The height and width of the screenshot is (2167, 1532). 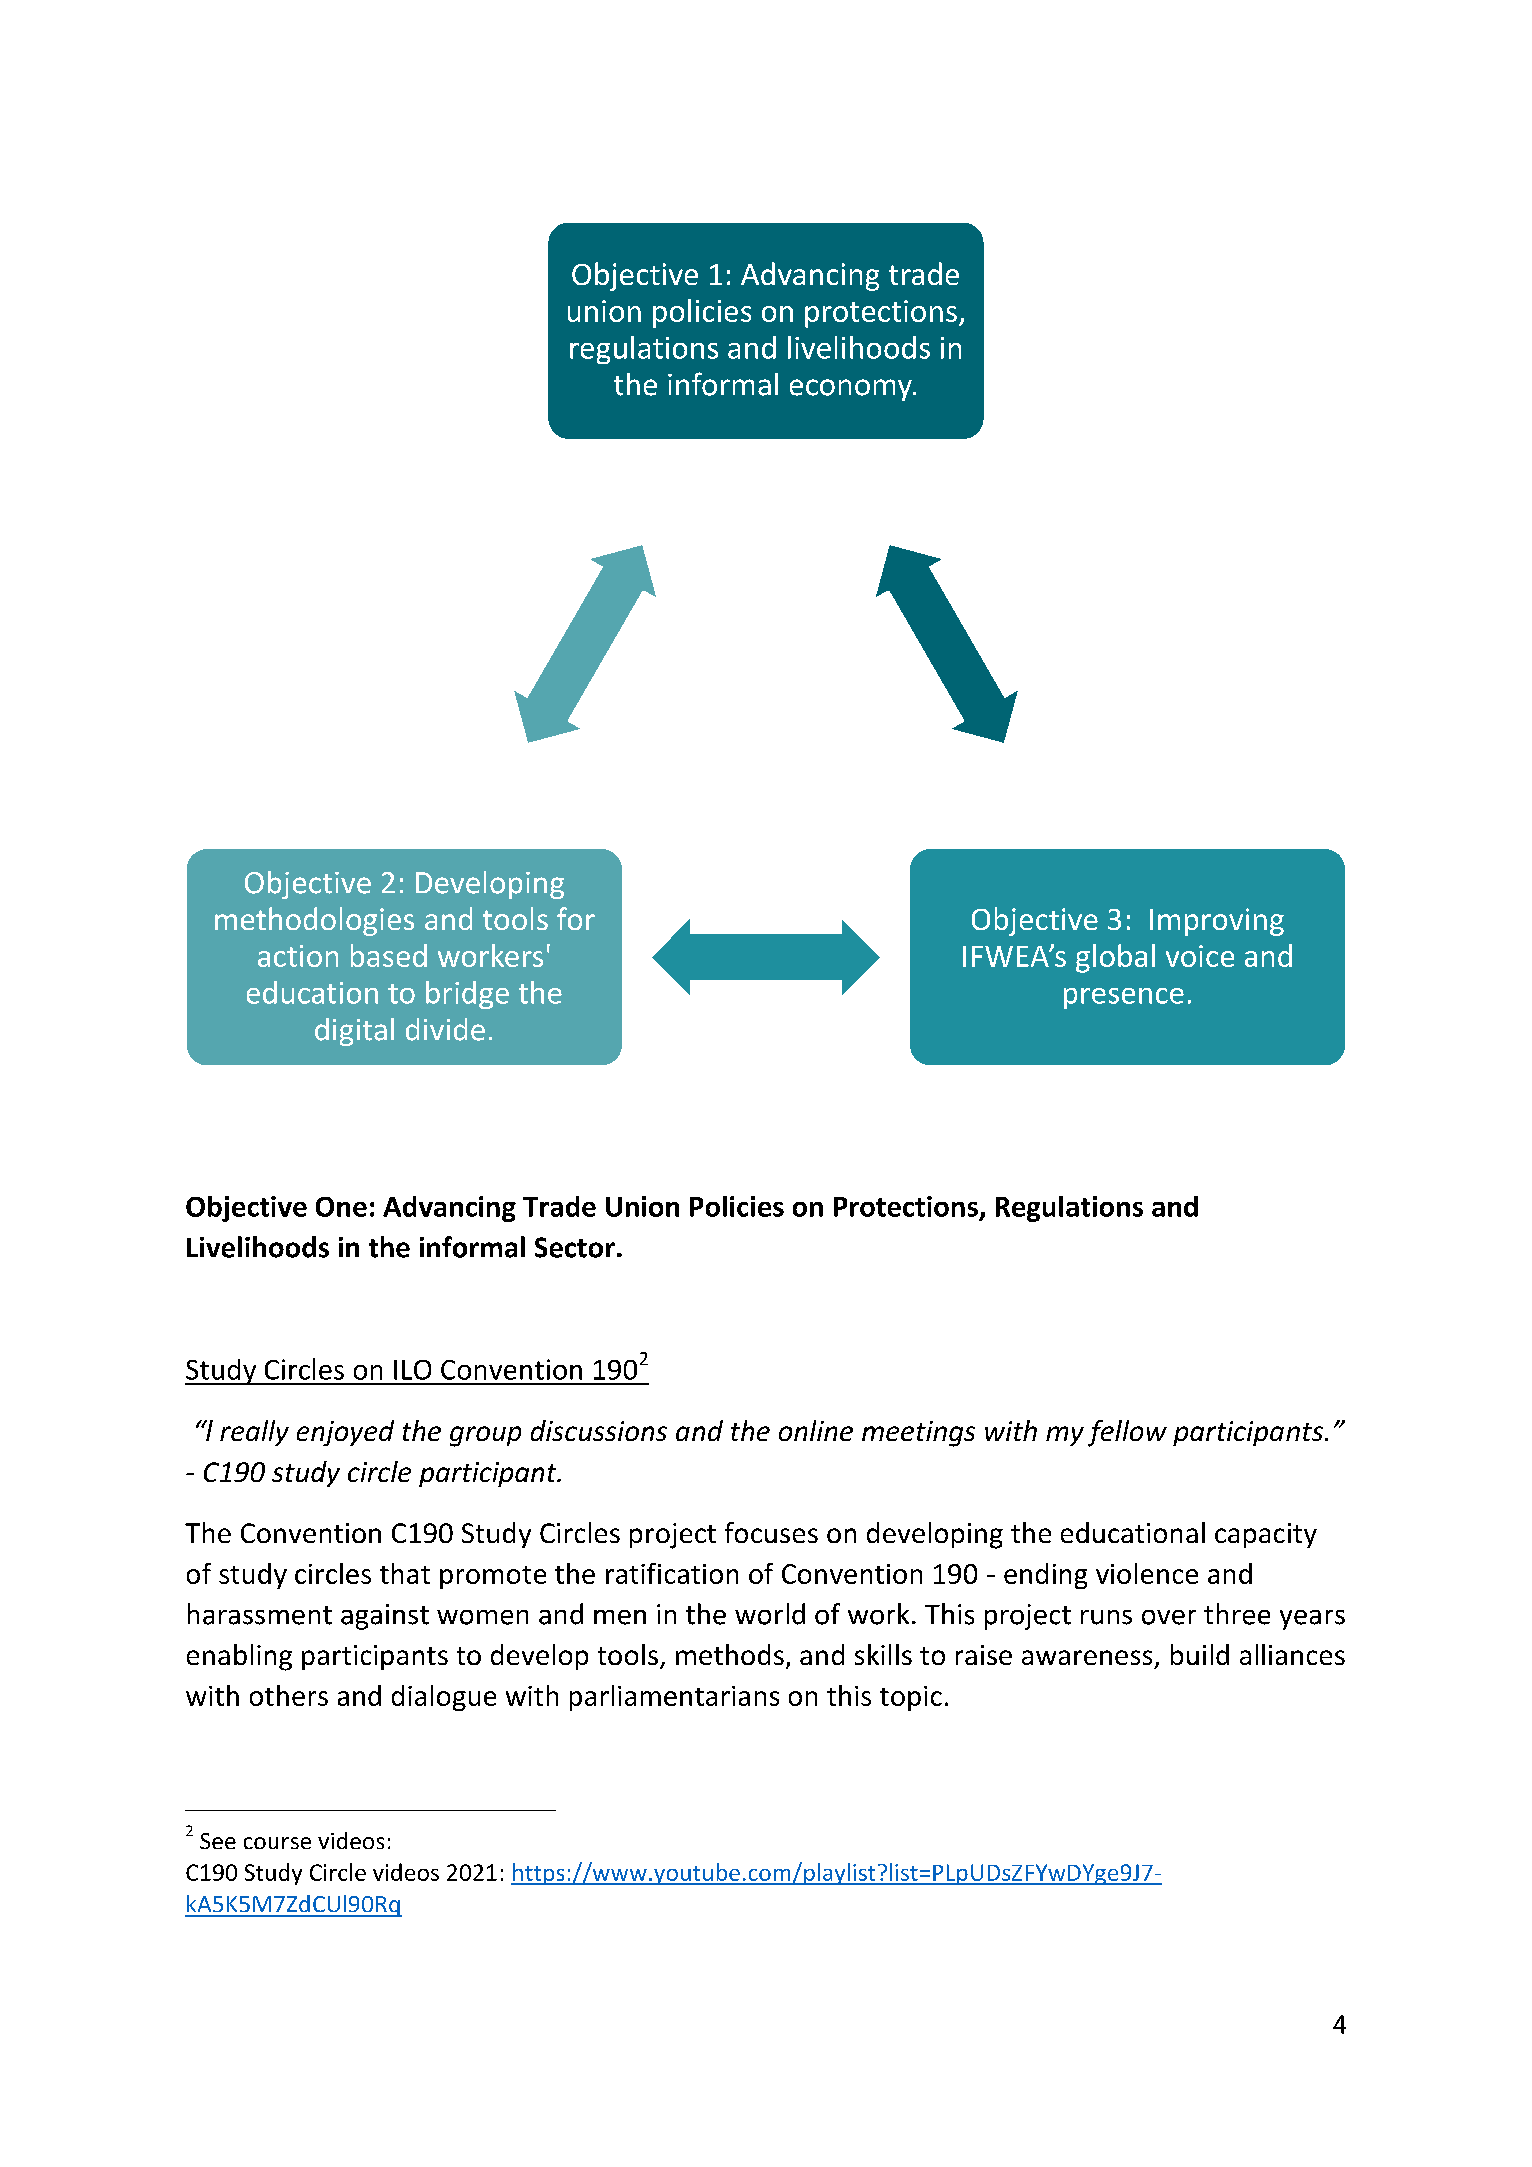 I want to click on Improving, so click(x=1217, y=922).
